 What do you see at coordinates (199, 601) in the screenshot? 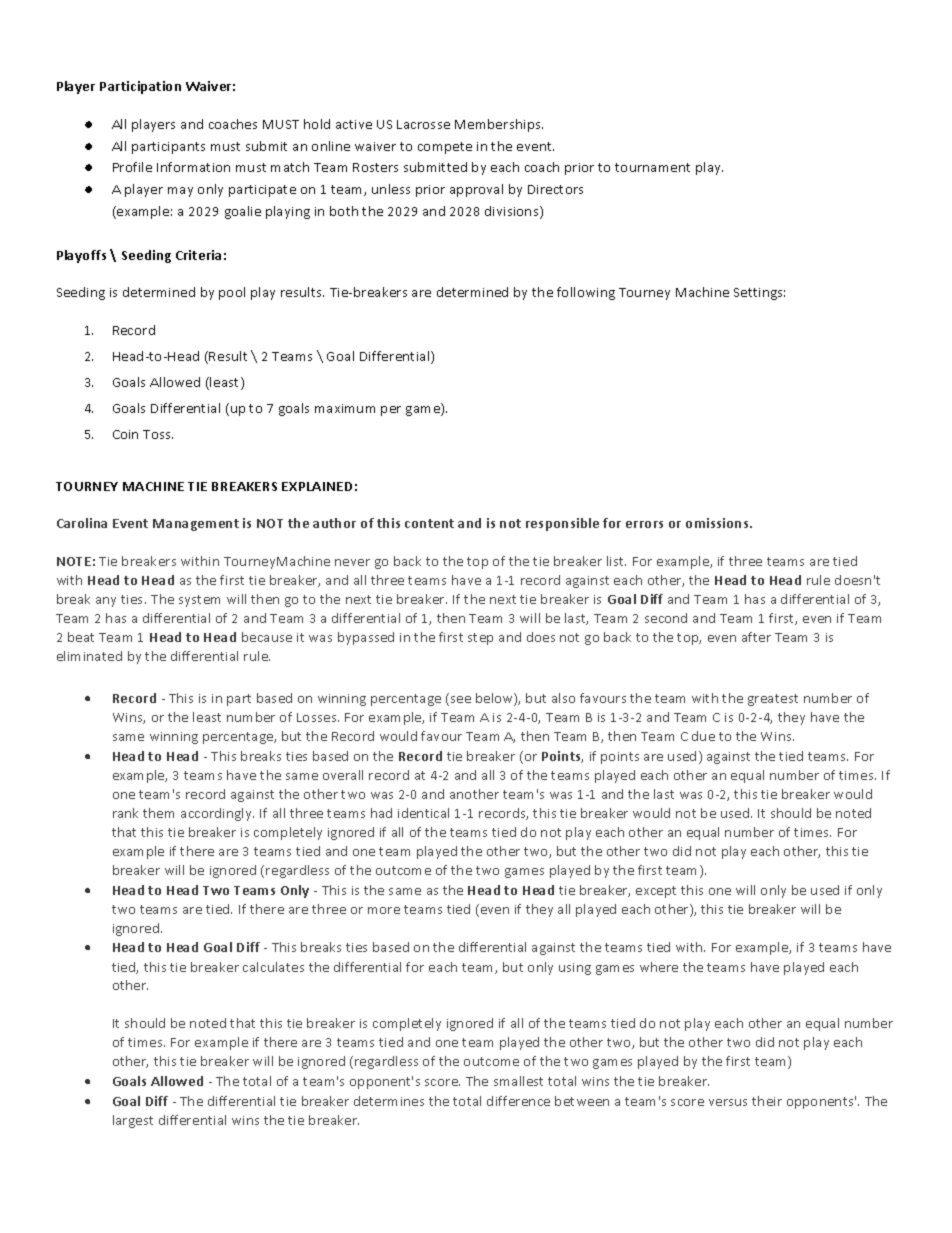
I see `system` at bounding box center [199, 601].
